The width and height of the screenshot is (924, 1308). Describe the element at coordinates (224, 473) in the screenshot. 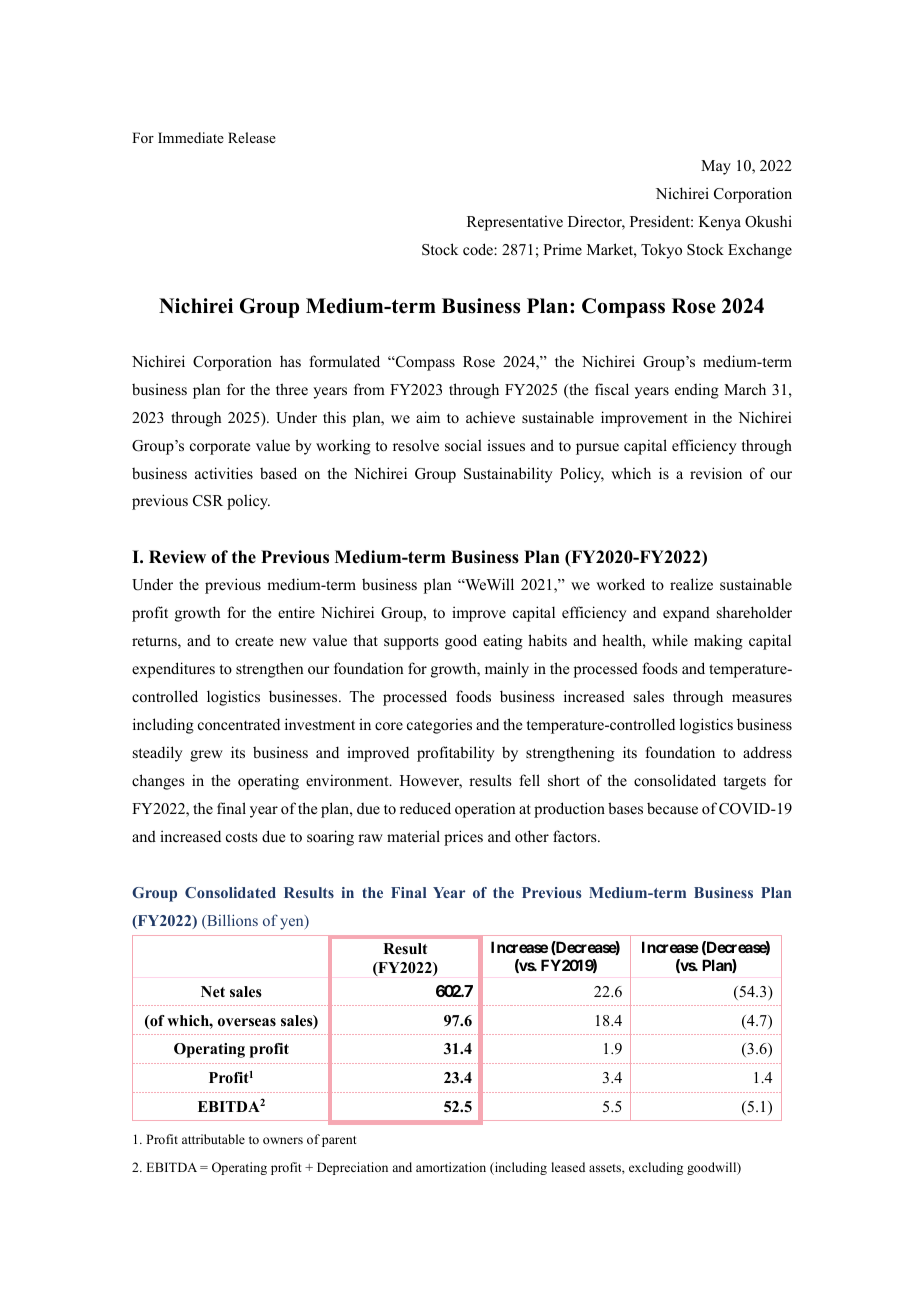

I see `activities` at that location.
